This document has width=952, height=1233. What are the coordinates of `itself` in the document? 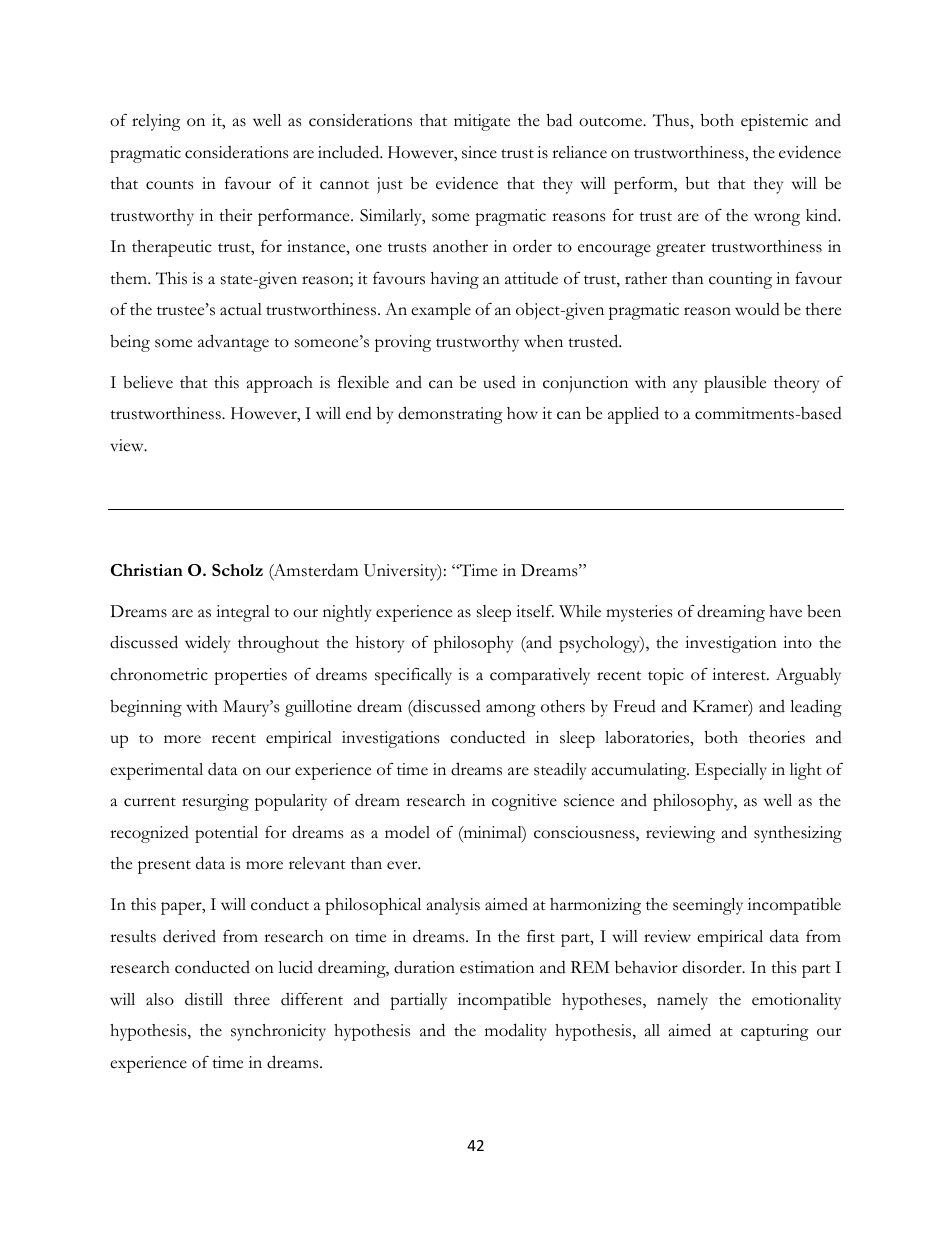 It's located at (535, 611).
